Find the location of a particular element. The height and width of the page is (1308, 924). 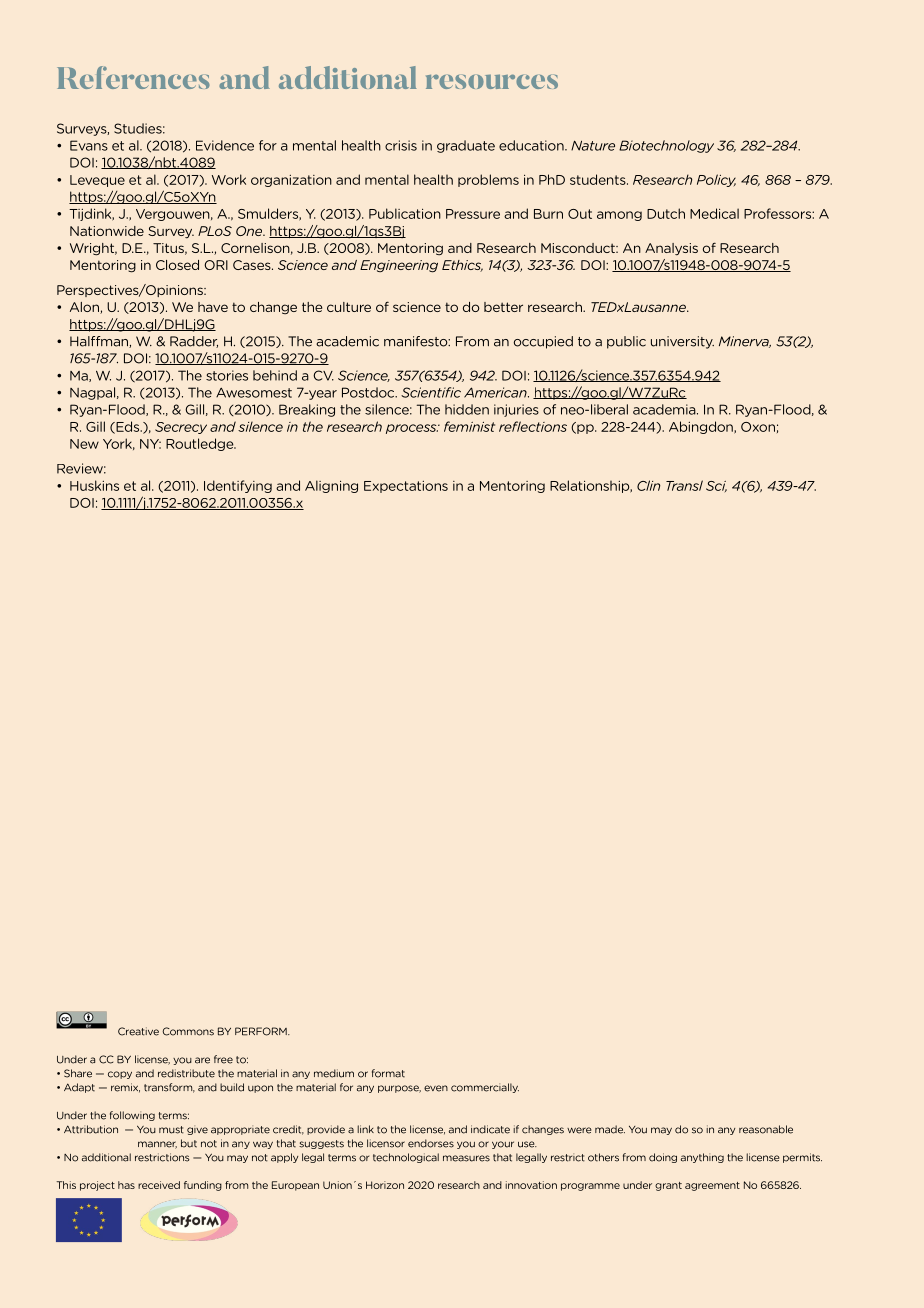

manner is located at coordinates (157, 1145).
